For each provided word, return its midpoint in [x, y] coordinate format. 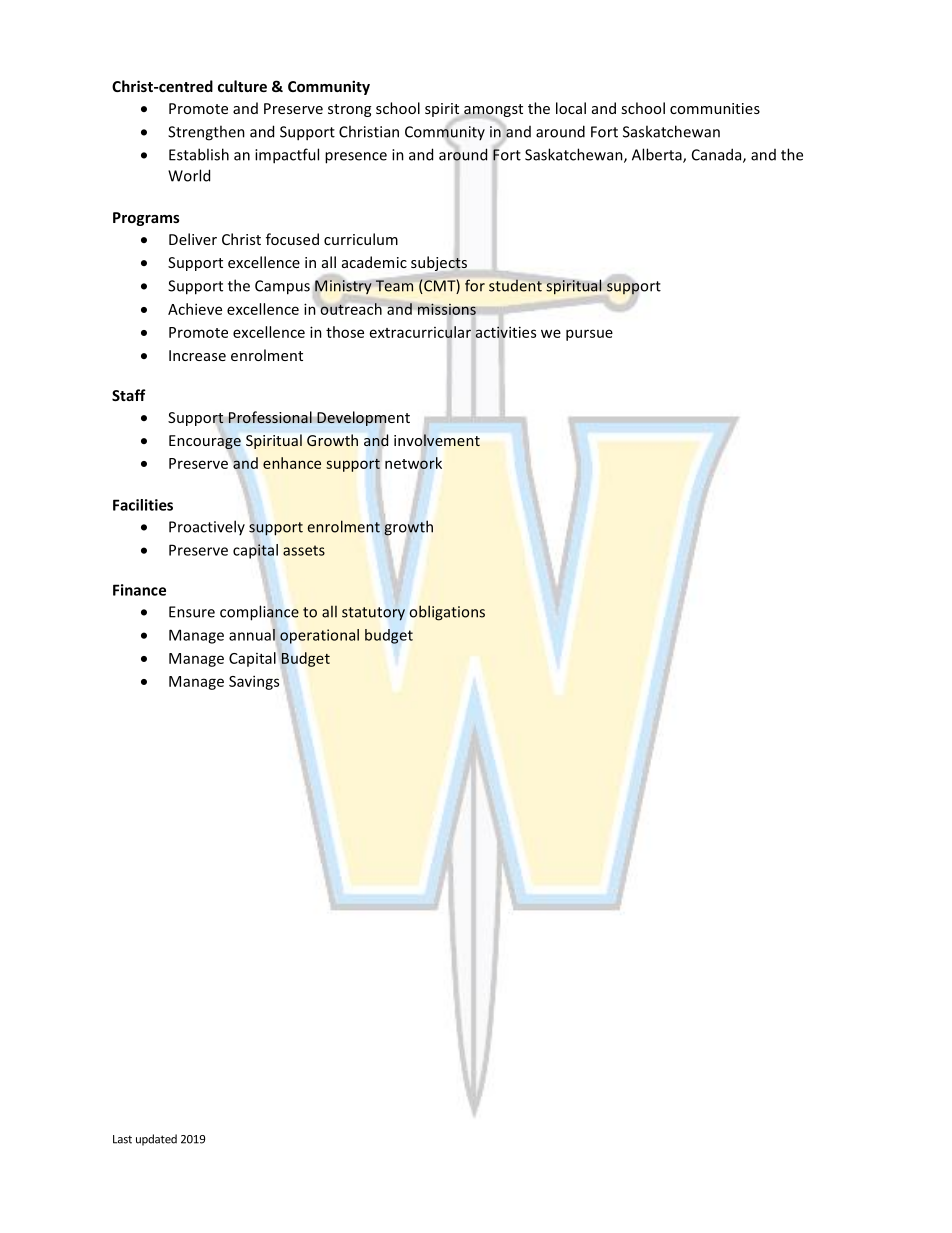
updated [156, 1140]
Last [122, 1139]
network [413, 464]
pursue [589, 335]
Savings [254, 682]
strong [349, 110]
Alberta [658, 155]
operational [319, 636]
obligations [447, 613]
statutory [373, 614]
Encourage [205, 442]
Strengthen [206, 133]
